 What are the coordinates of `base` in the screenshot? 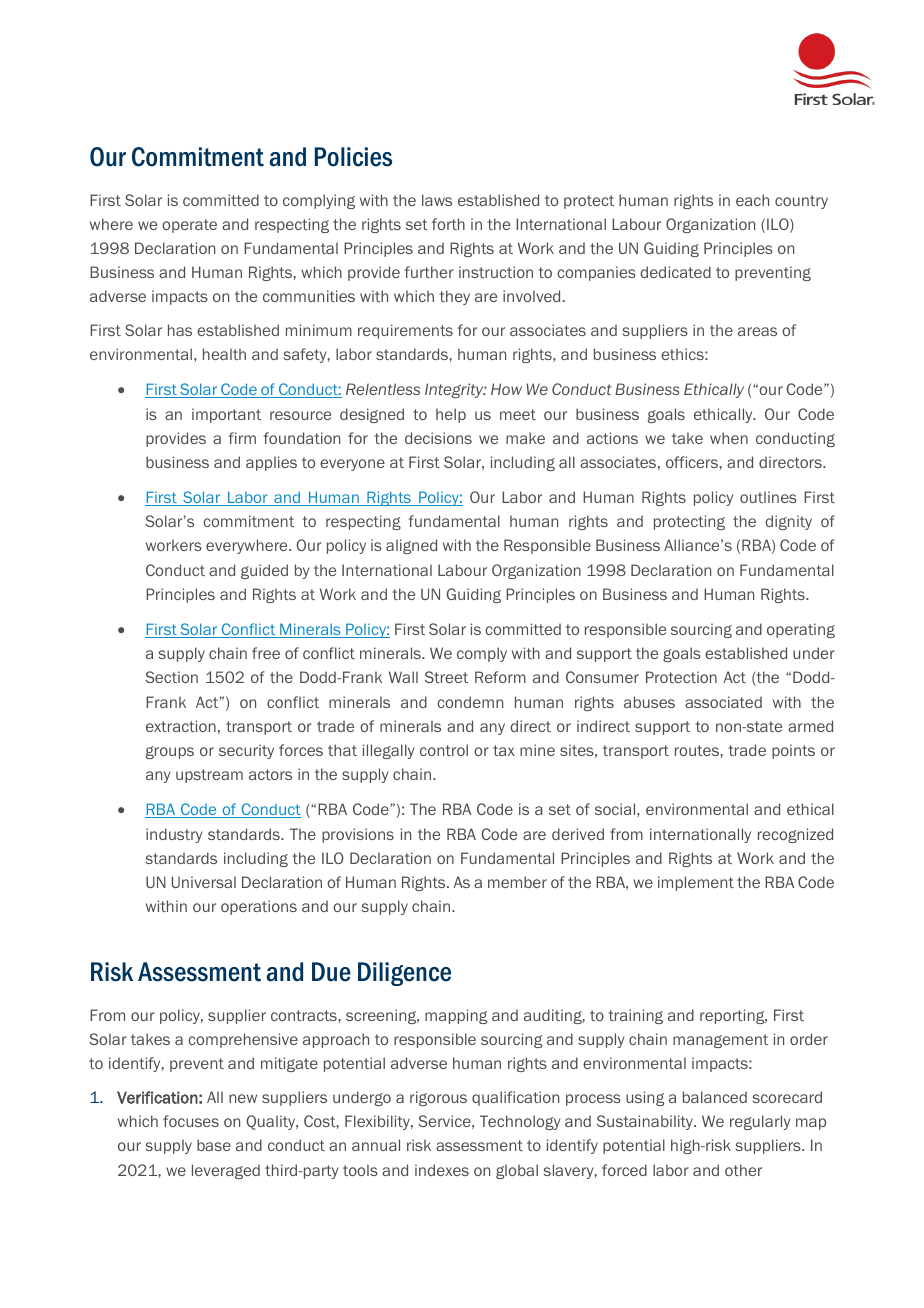 It's located at (214, 1145).
